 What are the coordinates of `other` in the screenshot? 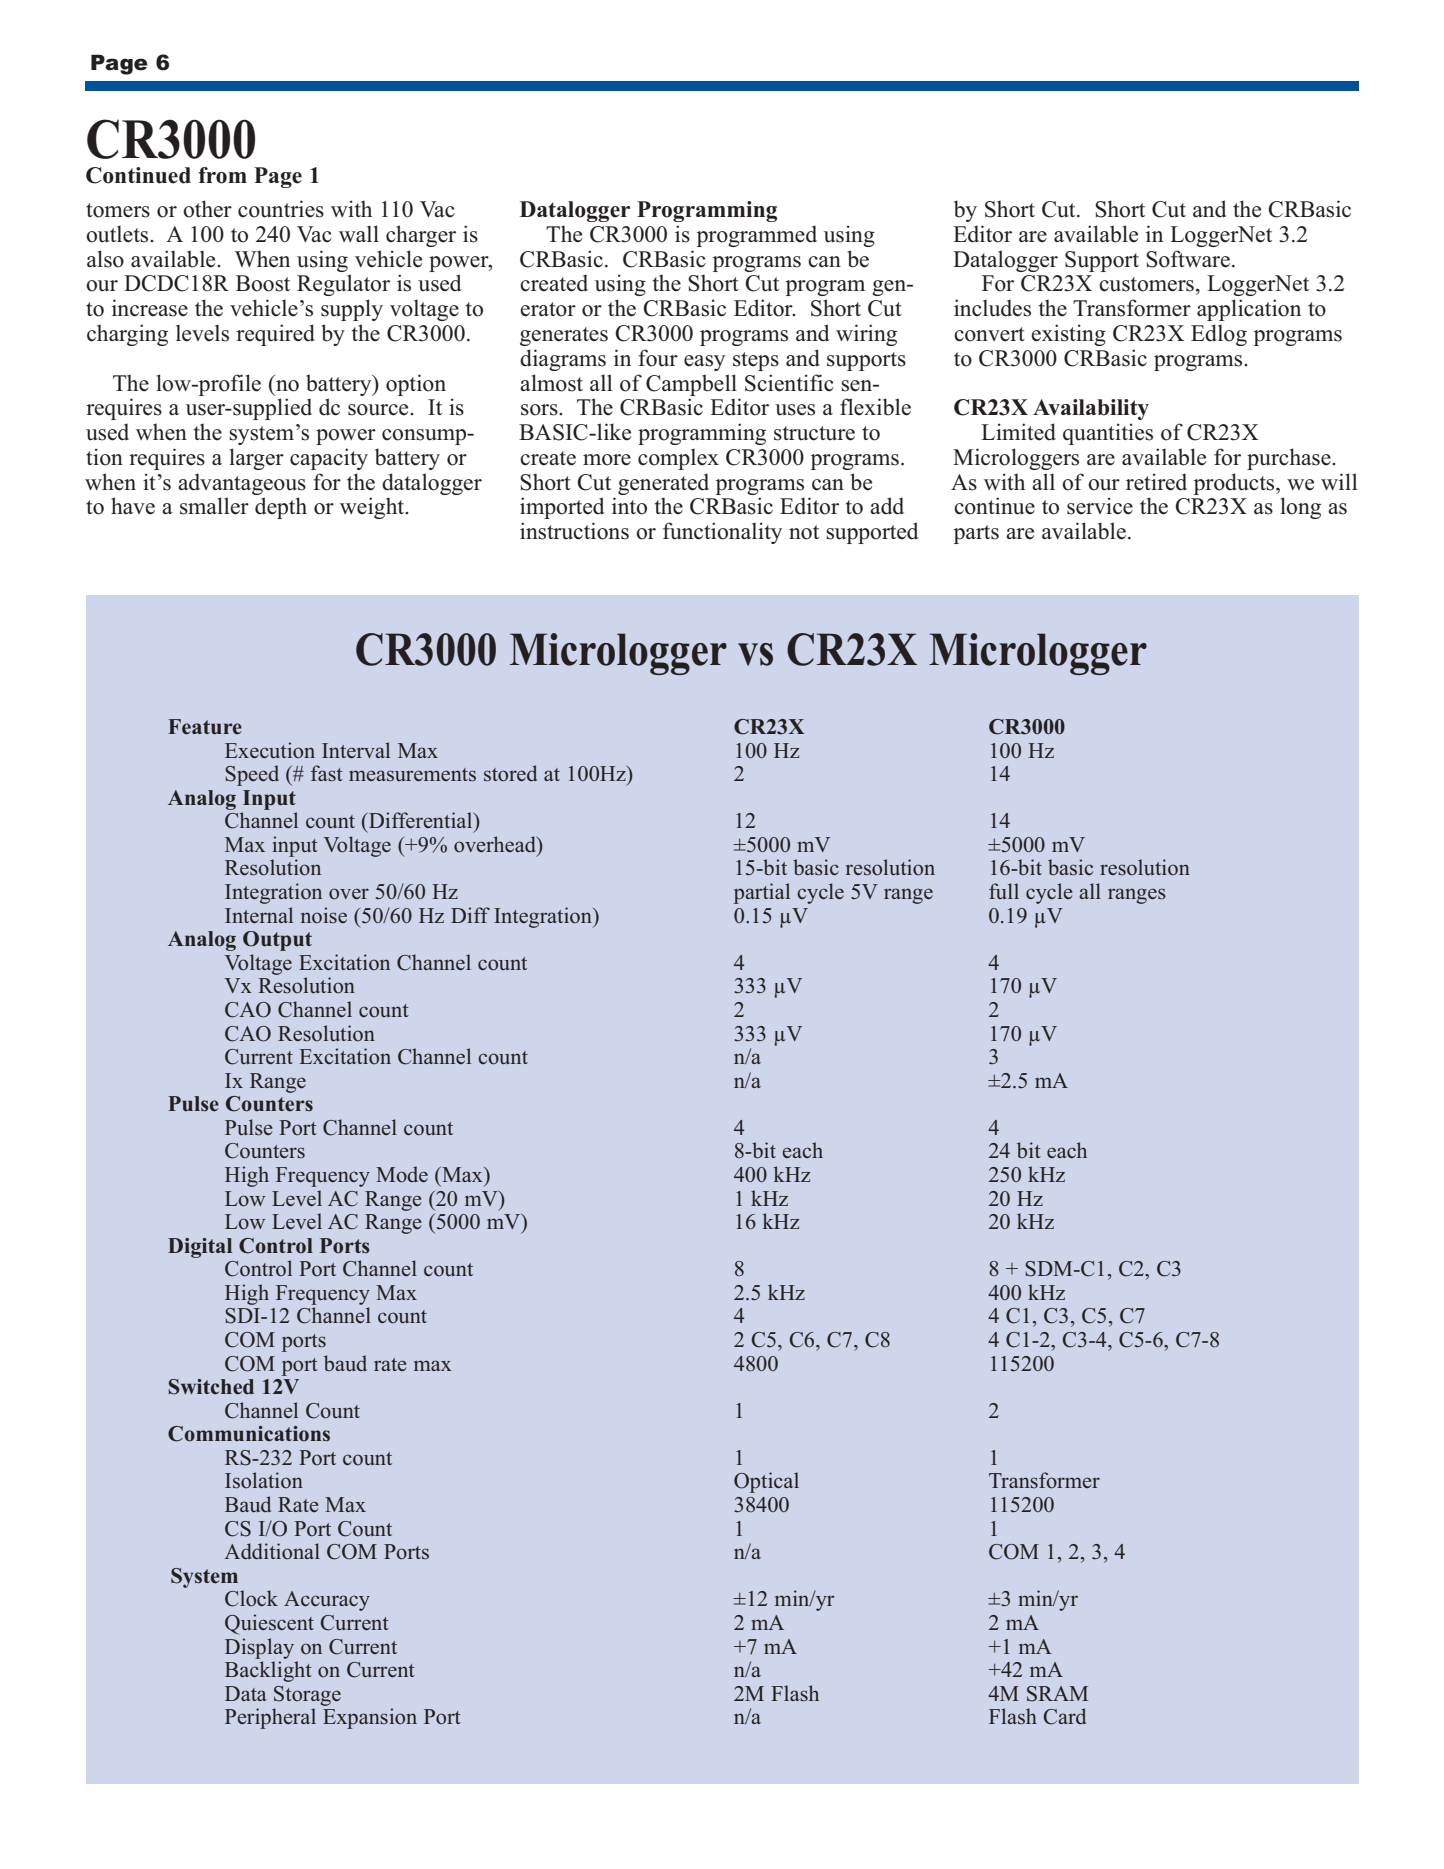 It's located at (207, 209).
